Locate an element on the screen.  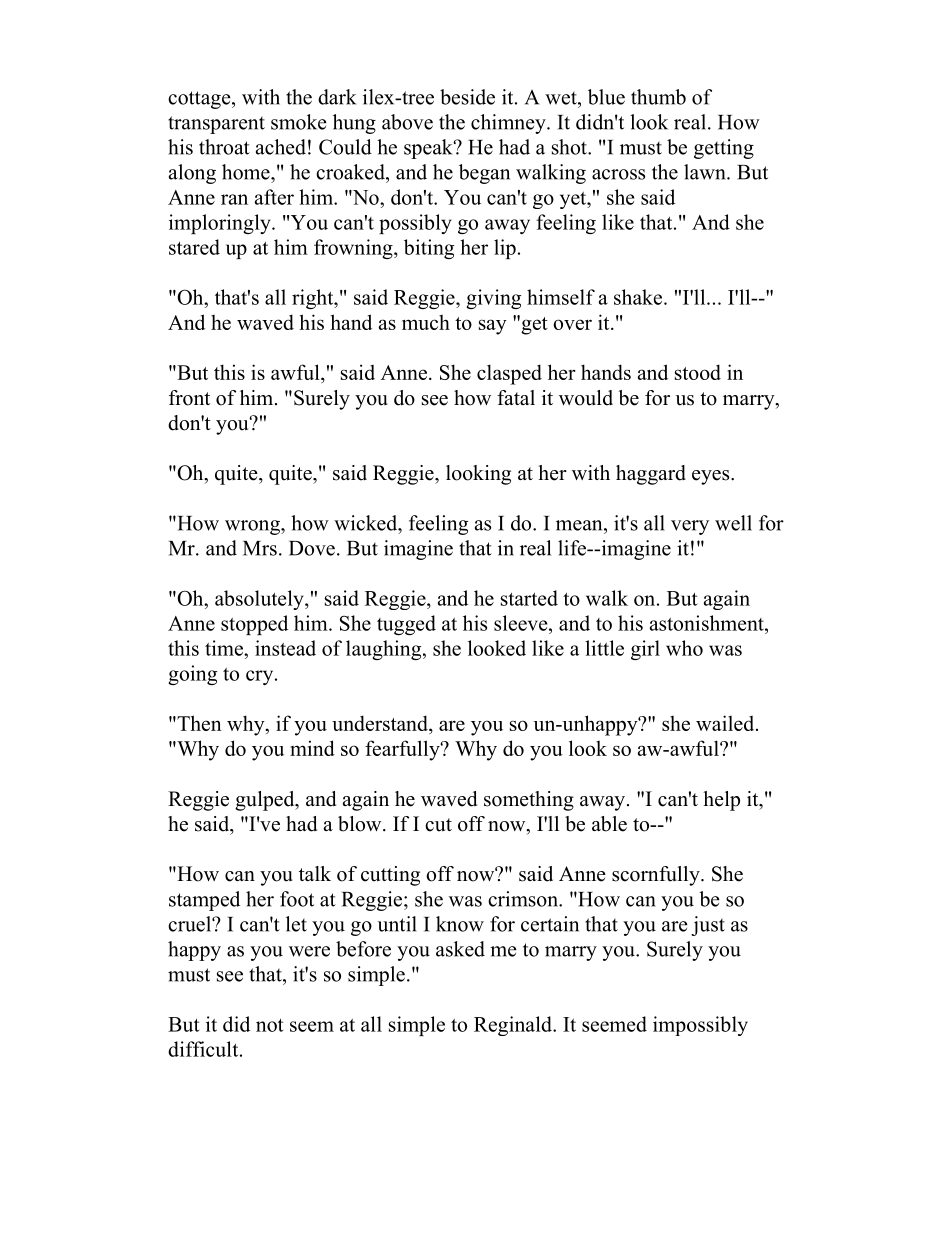
just is located at coordinates (708, 926).
